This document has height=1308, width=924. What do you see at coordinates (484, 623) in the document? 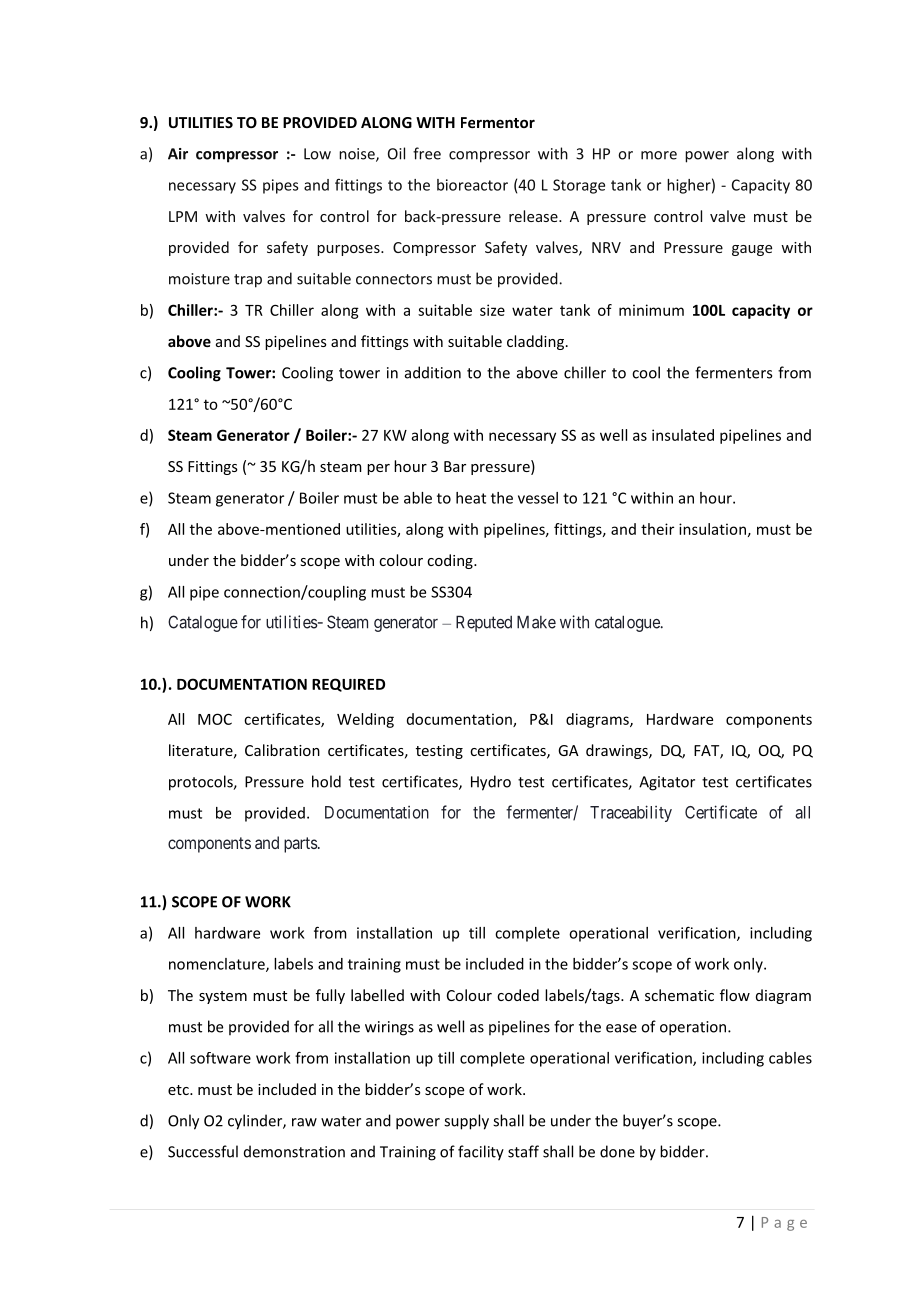
I see `Reputed` at bounding box center [484, 623].
